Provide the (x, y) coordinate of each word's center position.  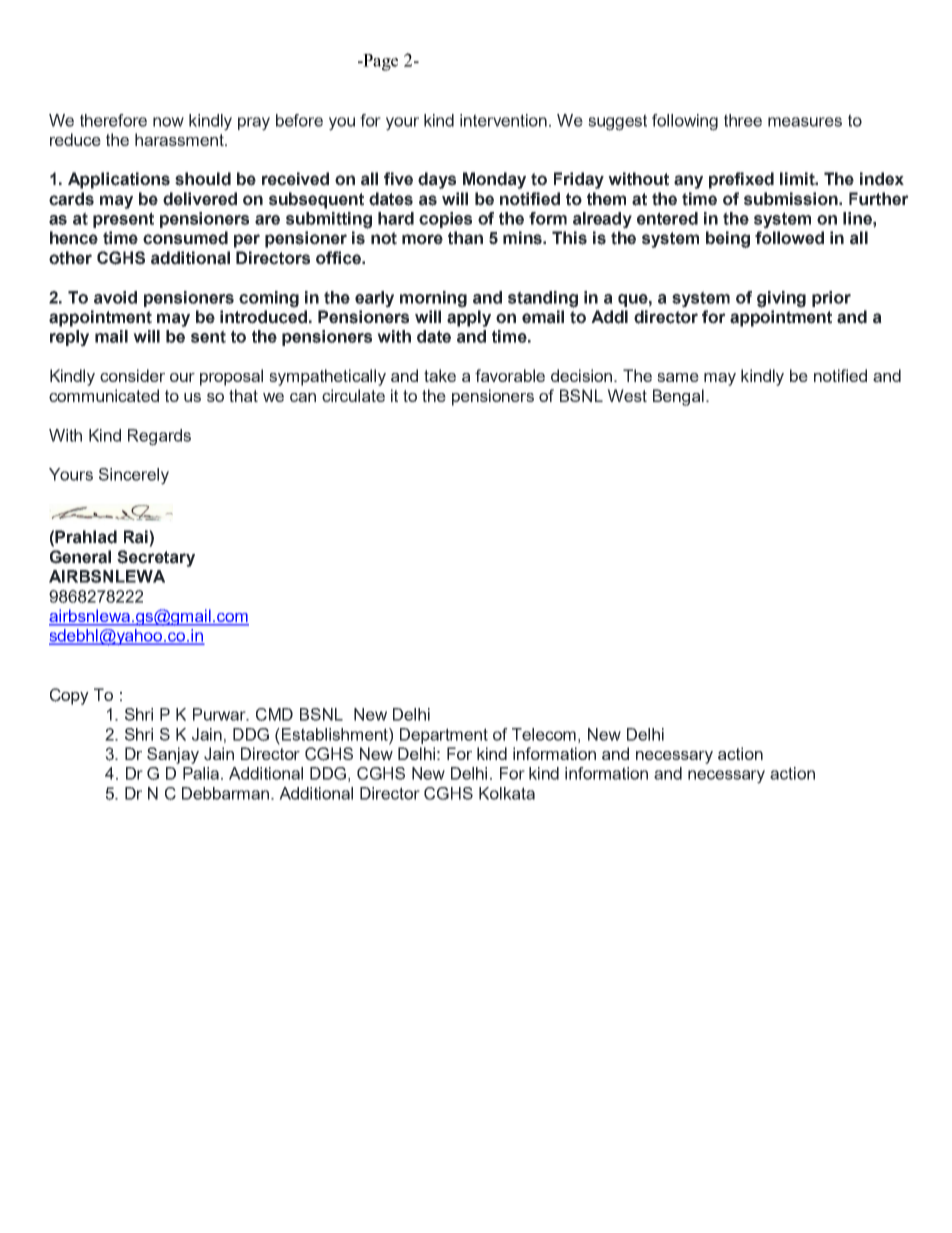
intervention (503, 120)
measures (805, 122)
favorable (510, 375)
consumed (185, 238)
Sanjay (173, 755)
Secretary (156, 558)
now (168, 122)
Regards (159, 437)
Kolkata (507, 793)
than (465, 238)
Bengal (678, 397)
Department (444, 736)
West (627, 395)
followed (789, 238)
